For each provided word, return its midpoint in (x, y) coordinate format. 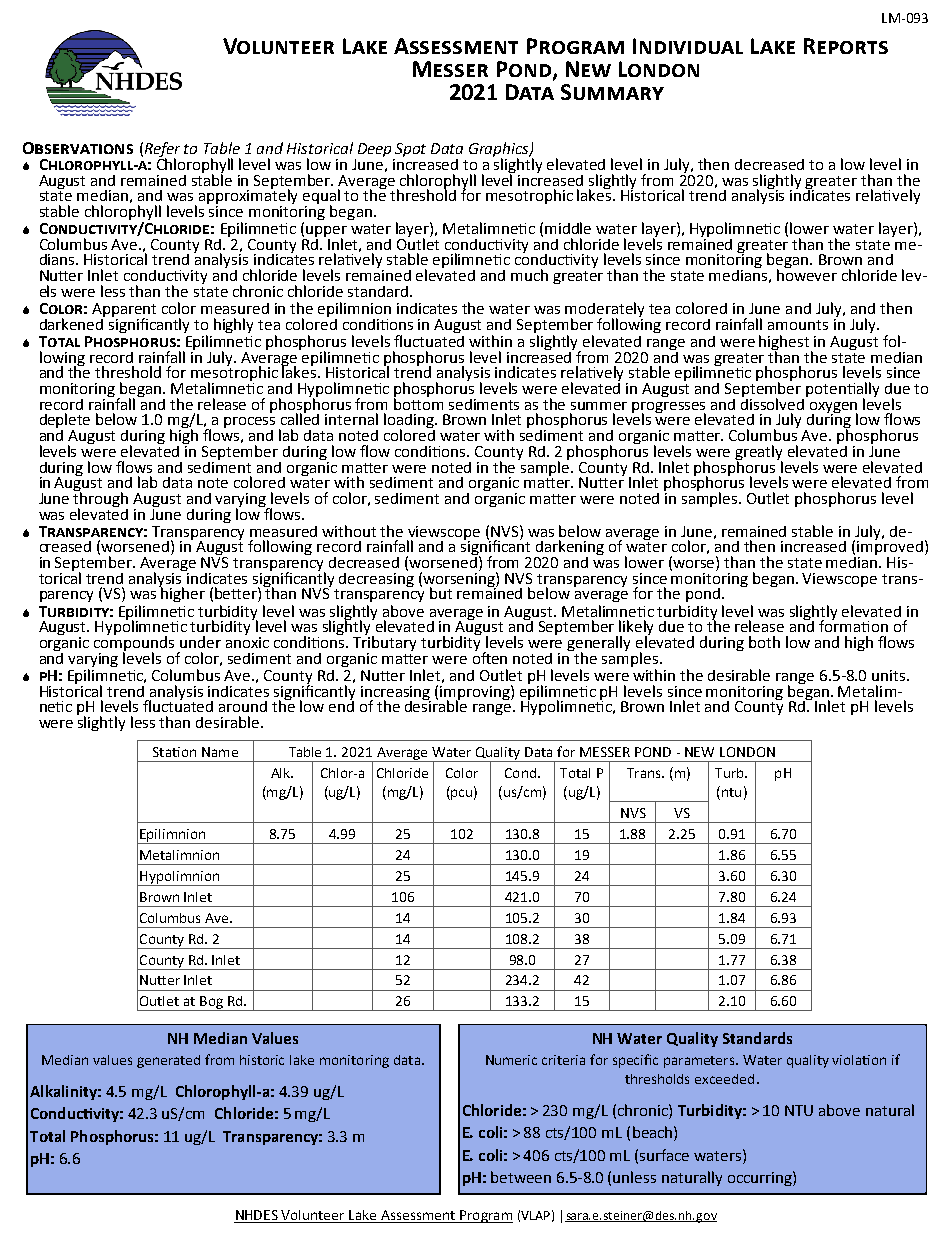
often (490, 656)
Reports (846, 46)
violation (859, 1060)
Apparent (124, 311)
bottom (418, 402)
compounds (134, 644)
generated (168, 1061)
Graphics (500, 150)
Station (174, 752)
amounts (798, 325)
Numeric (511, 1060)
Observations (78, 148)
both (764, 642)
